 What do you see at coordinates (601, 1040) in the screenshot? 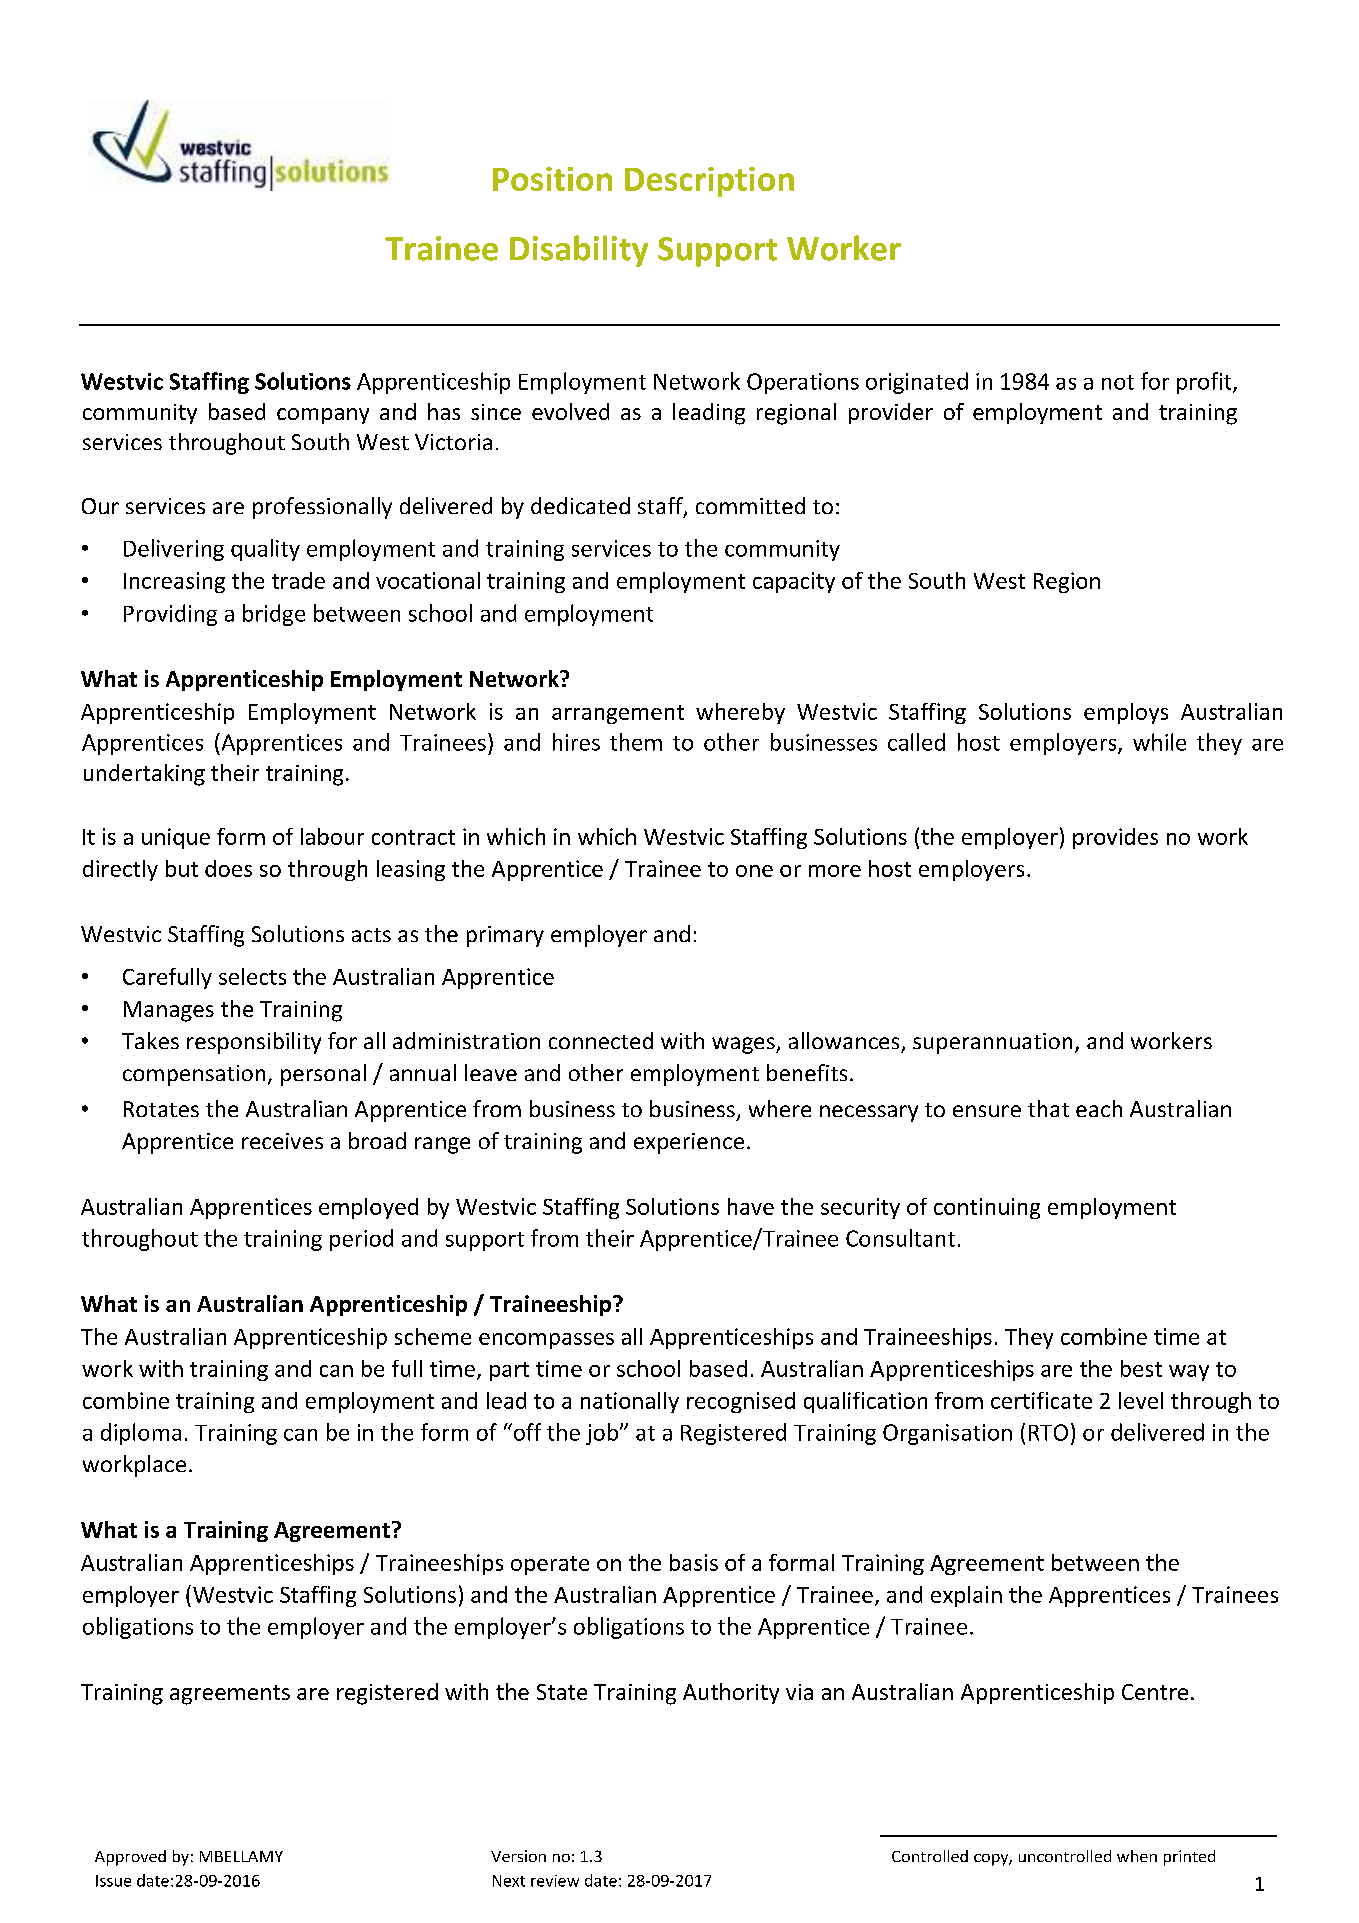
I see `connected` at bounding box center [601, 1040].
